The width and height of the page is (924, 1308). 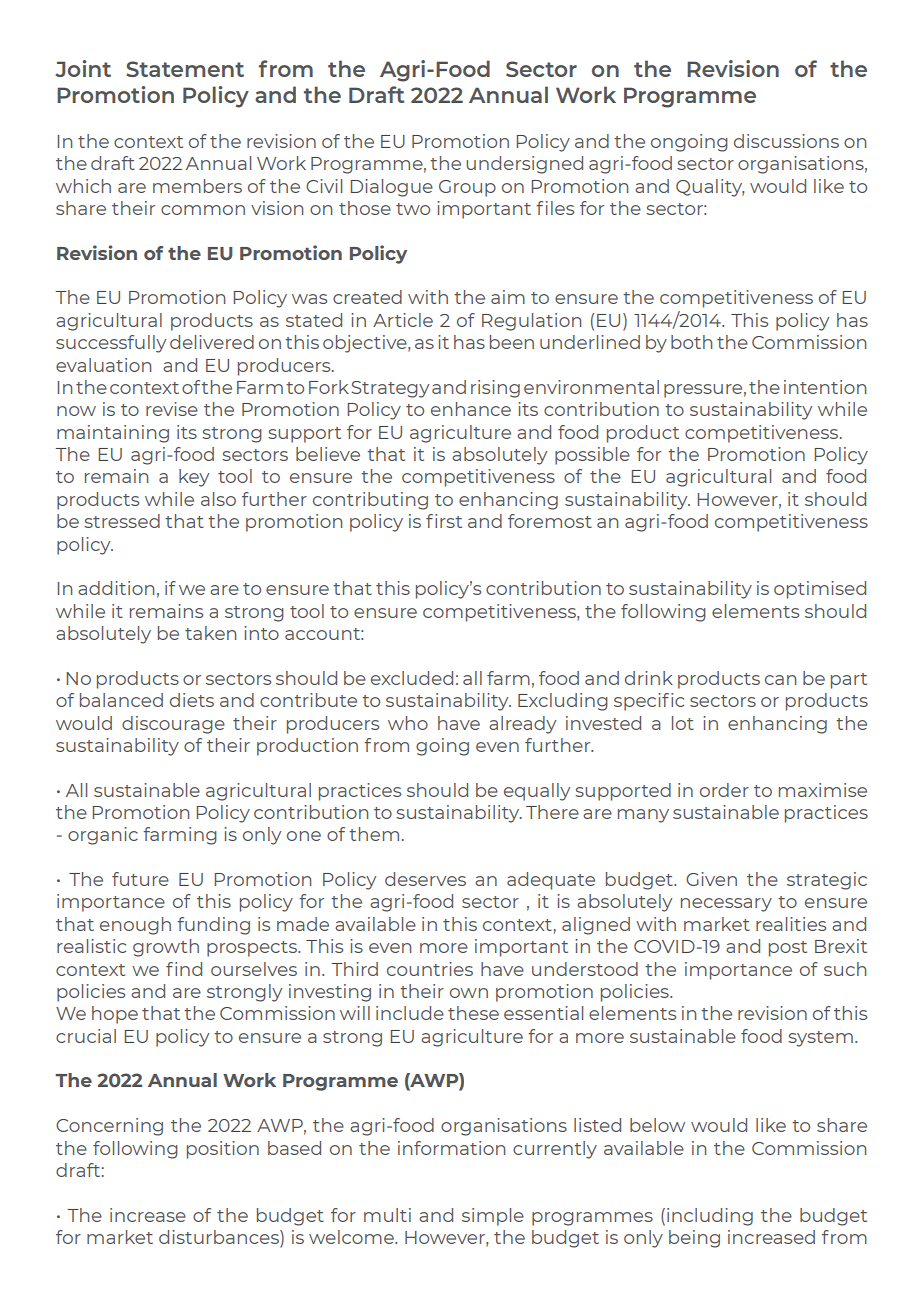 I want to click on discussions, so click(x=786, y=141).
